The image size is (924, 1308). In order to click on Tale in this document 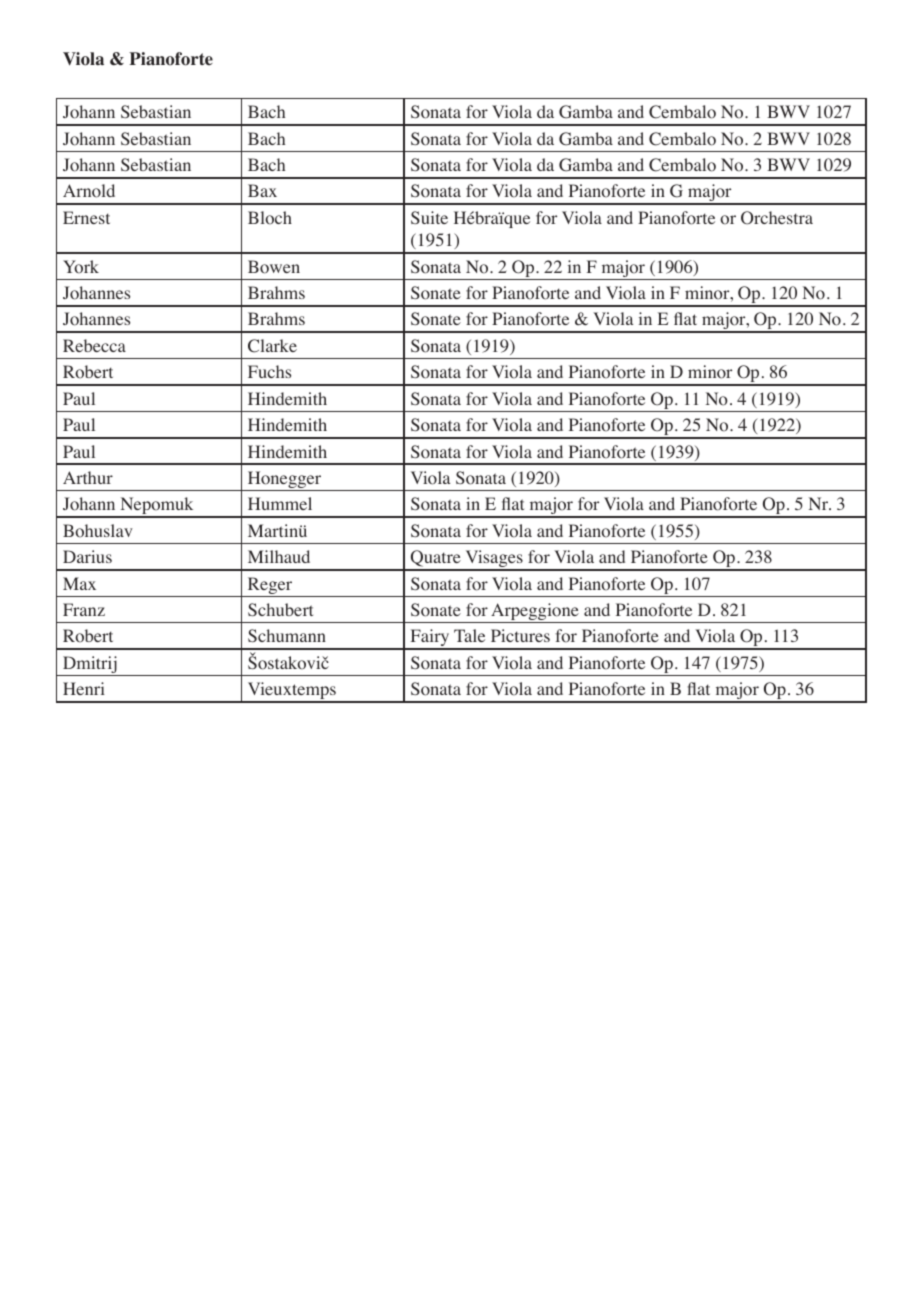, I will do `click(469, 635)`.
